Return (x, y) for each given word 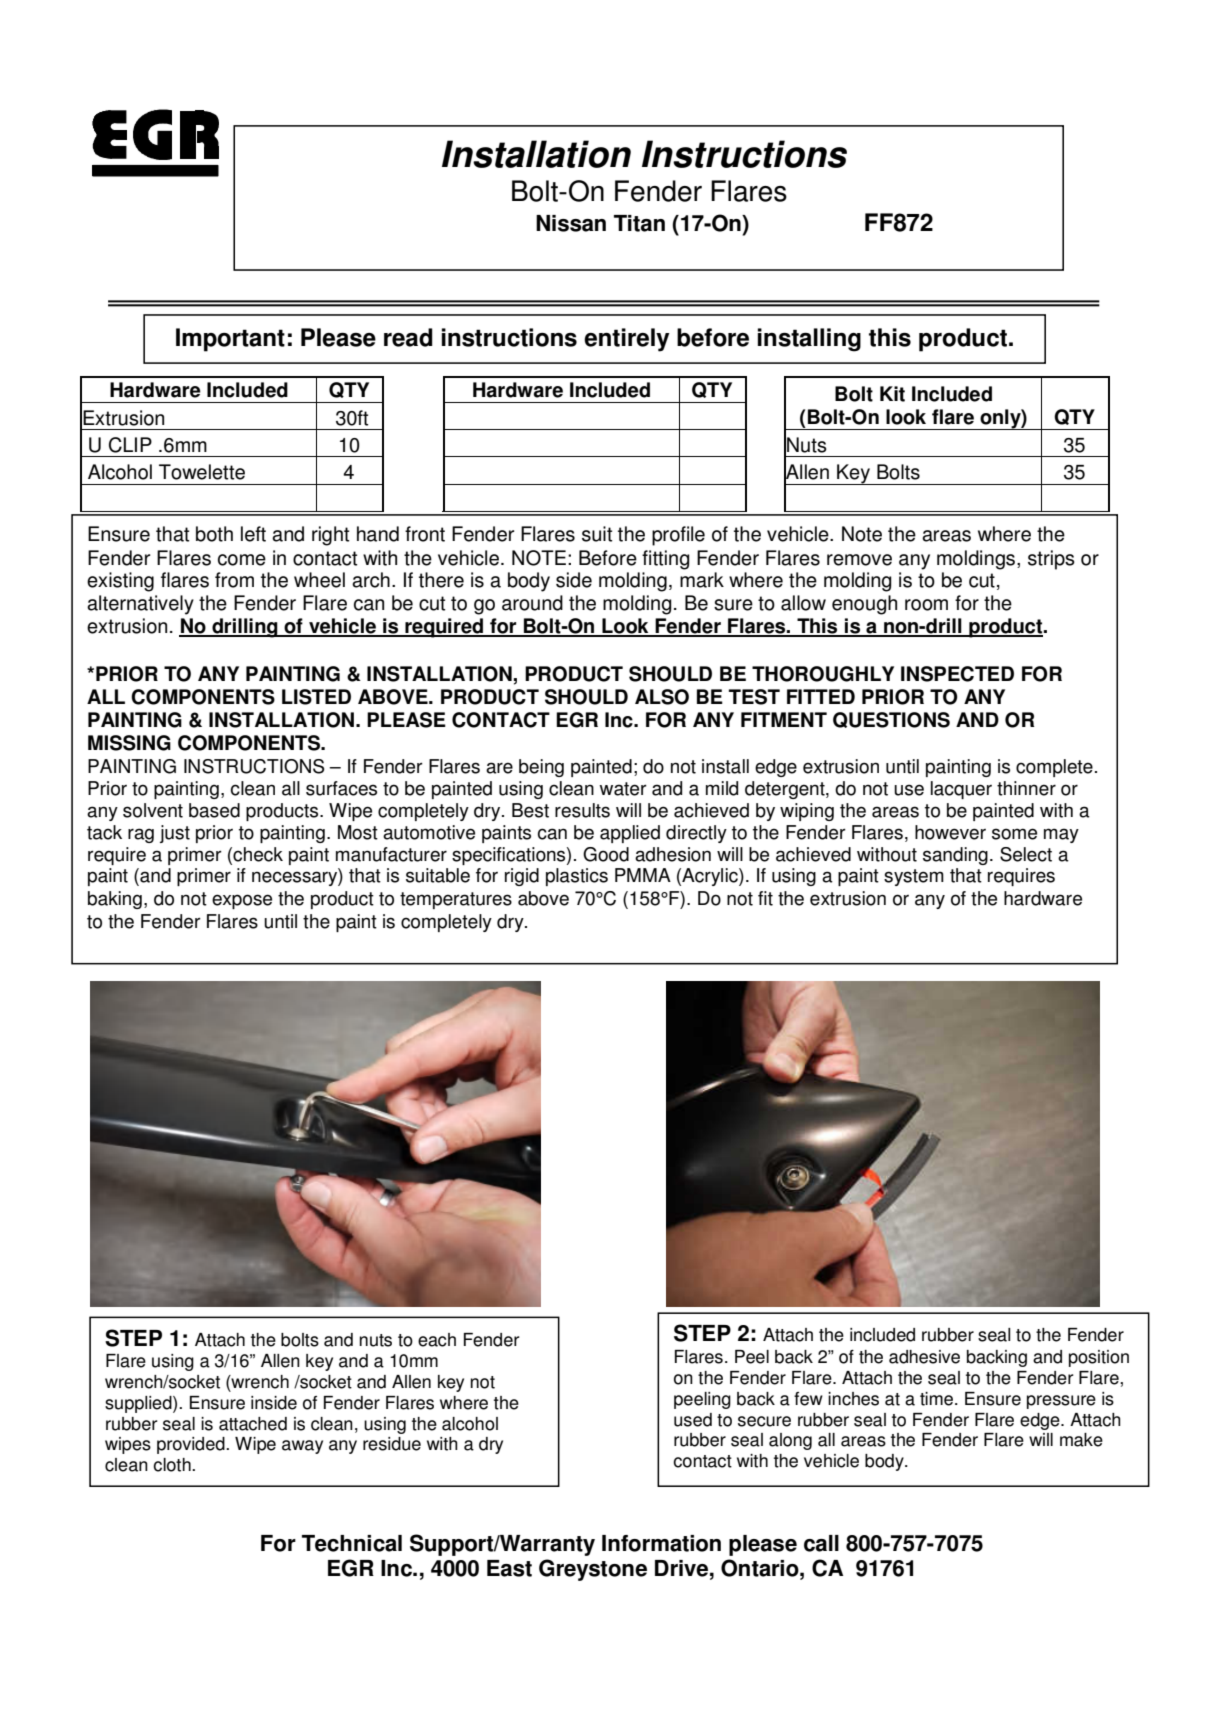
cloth (173, 1465)
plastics (577, 877)
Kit (892, 394)
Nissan (571, 223)
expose (242, 901)
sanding (955, 856)
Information (661, 1543)
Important (230, 340)
